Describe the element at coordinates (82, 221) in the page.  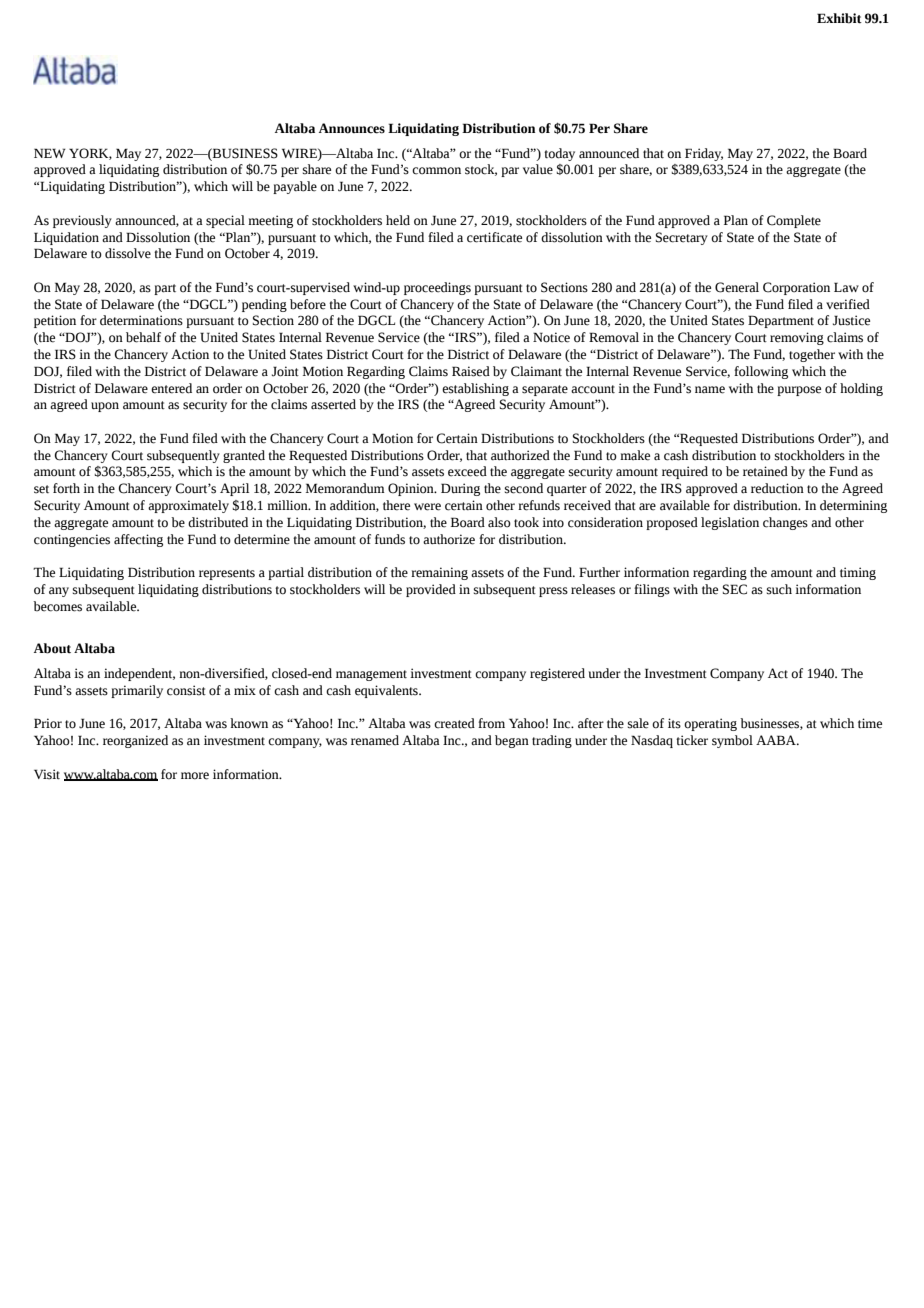
I see `previously` at that location.
